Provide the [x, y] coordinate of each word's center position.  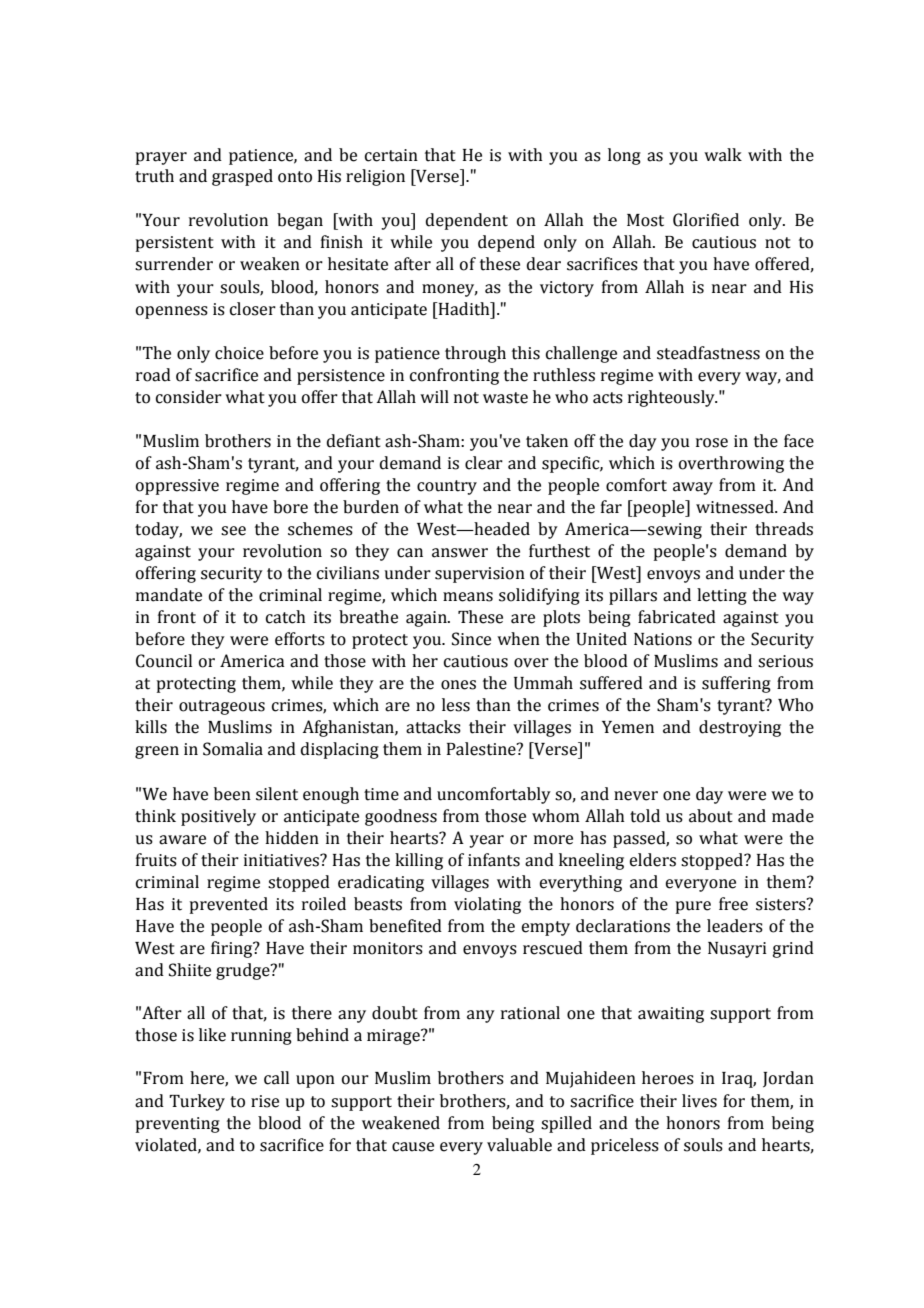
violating [487, 905]
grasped [242, 177]
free [733, 904]
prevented [228, 905]
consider [189, 397]
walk [723, 155]
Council [164, 661]
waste [505, 398]
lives [699, 1101]
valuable [519, 1145]
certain [391, 155]
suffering [736, 684]
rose [712, 443]
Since [471, 639]
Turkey [197, 1102]
